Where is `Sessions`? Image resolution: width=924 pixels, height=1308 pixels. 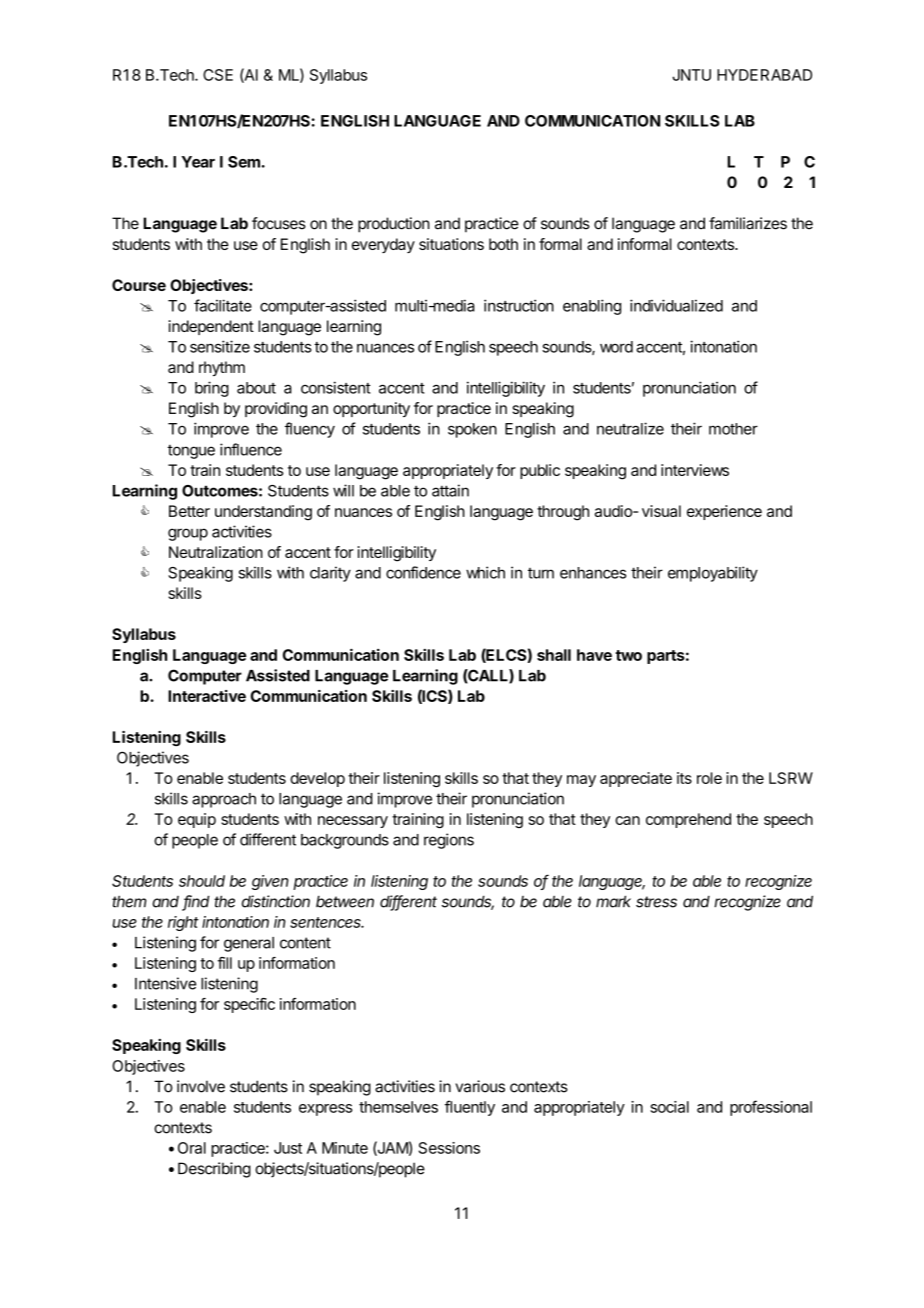 Sessions is located at coordinates (449, 1148).
